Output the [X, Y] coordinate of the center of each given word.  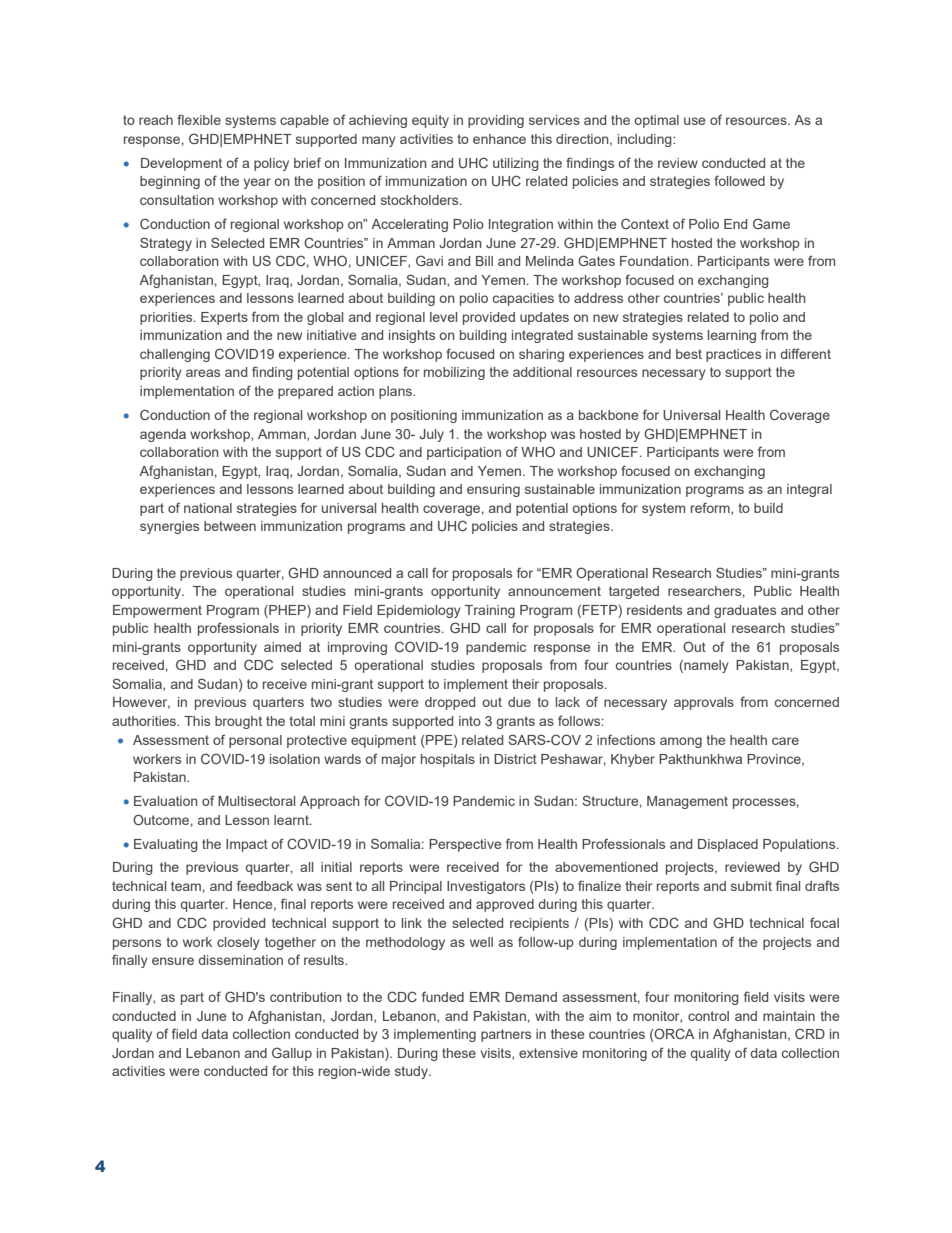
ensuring [493, 490]
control [708, 1016]
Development [181, 164]
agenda [163, 435]
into [470, 721]
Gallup [292, 1054]
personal [255, 741]
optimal [656, 121]
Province [775, 760]
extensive [548, 1053]
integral [809, 490]
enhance [499, 139]
